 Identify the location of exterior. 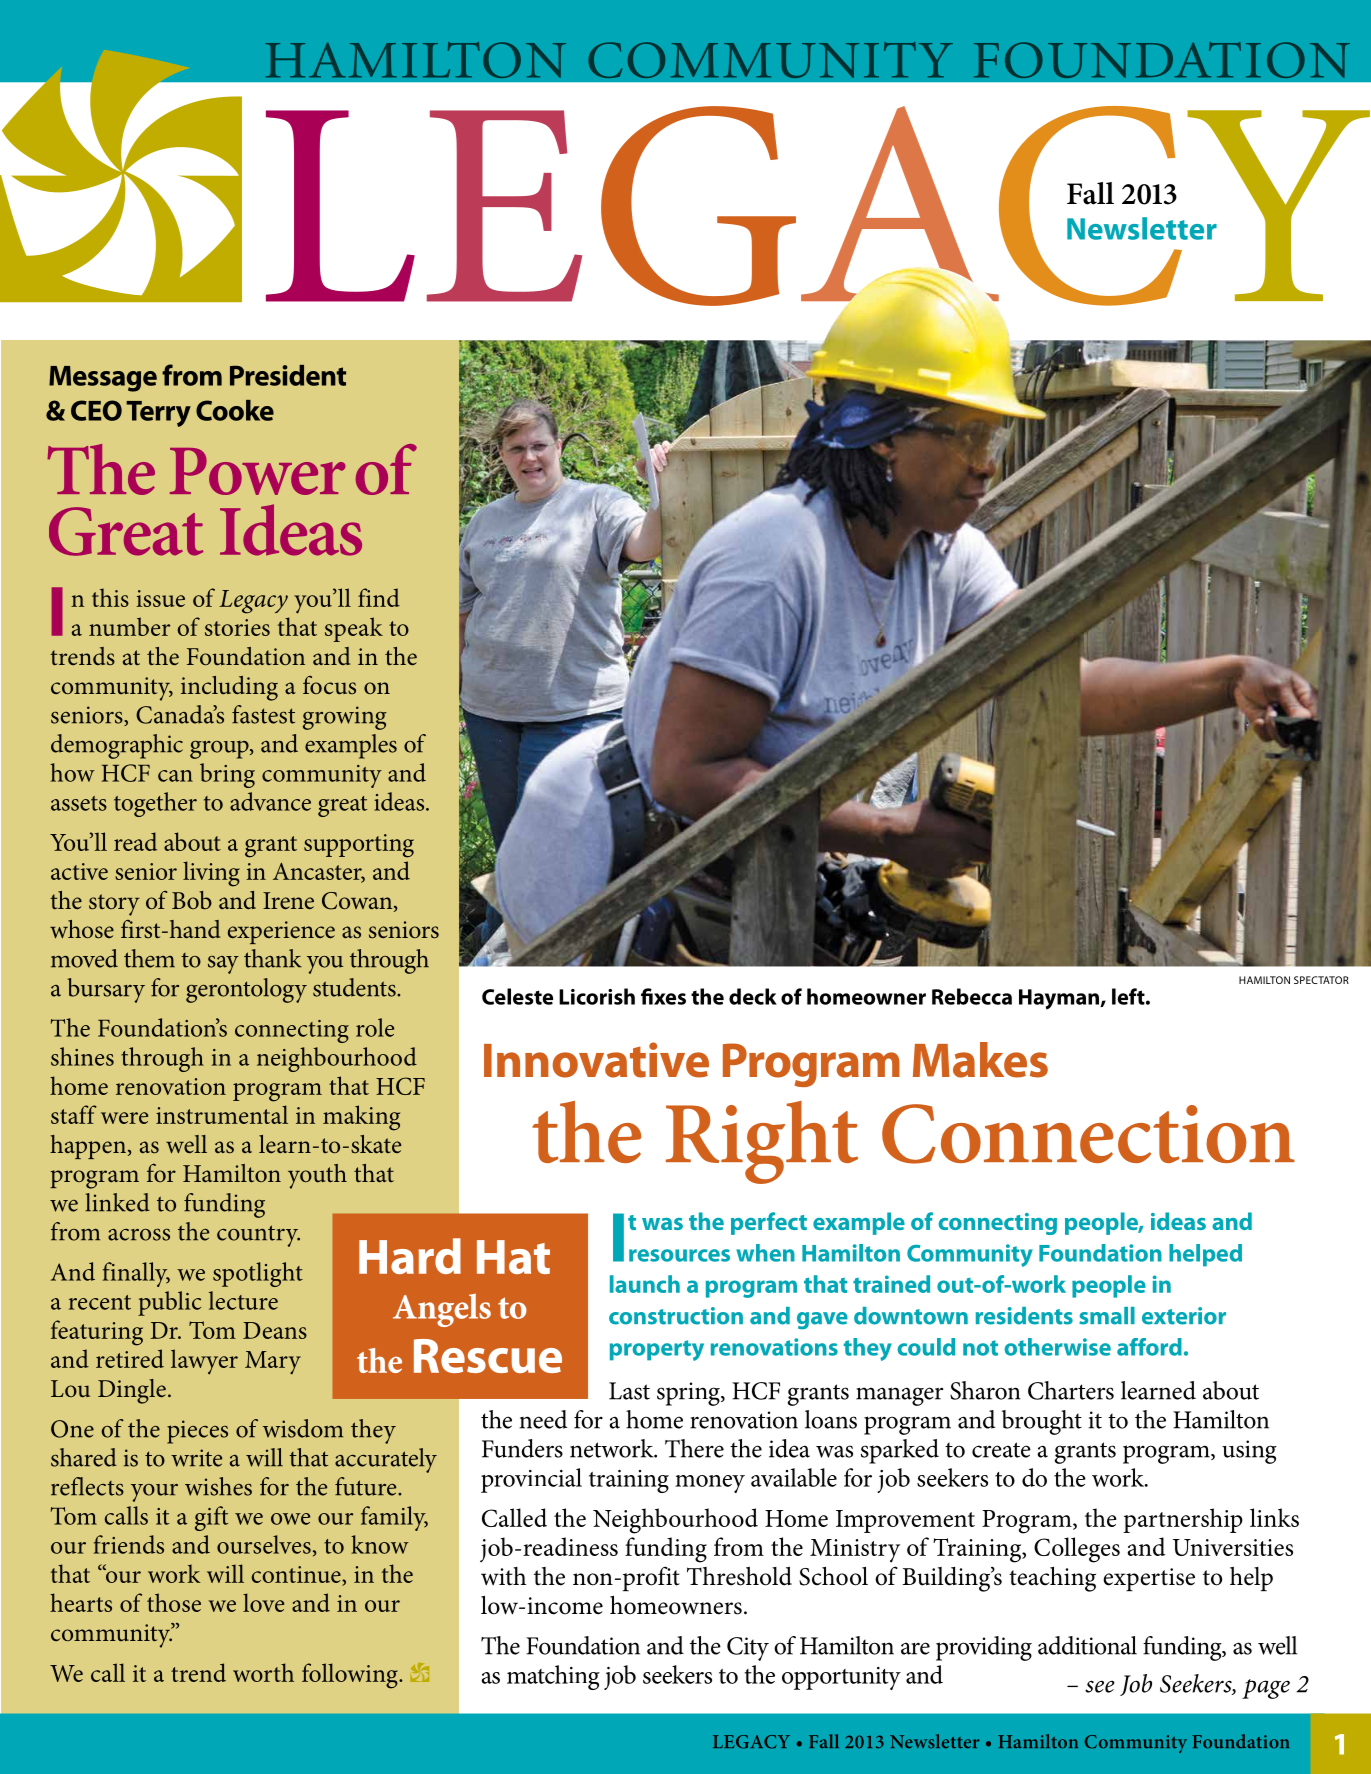
(1184, 1316).
